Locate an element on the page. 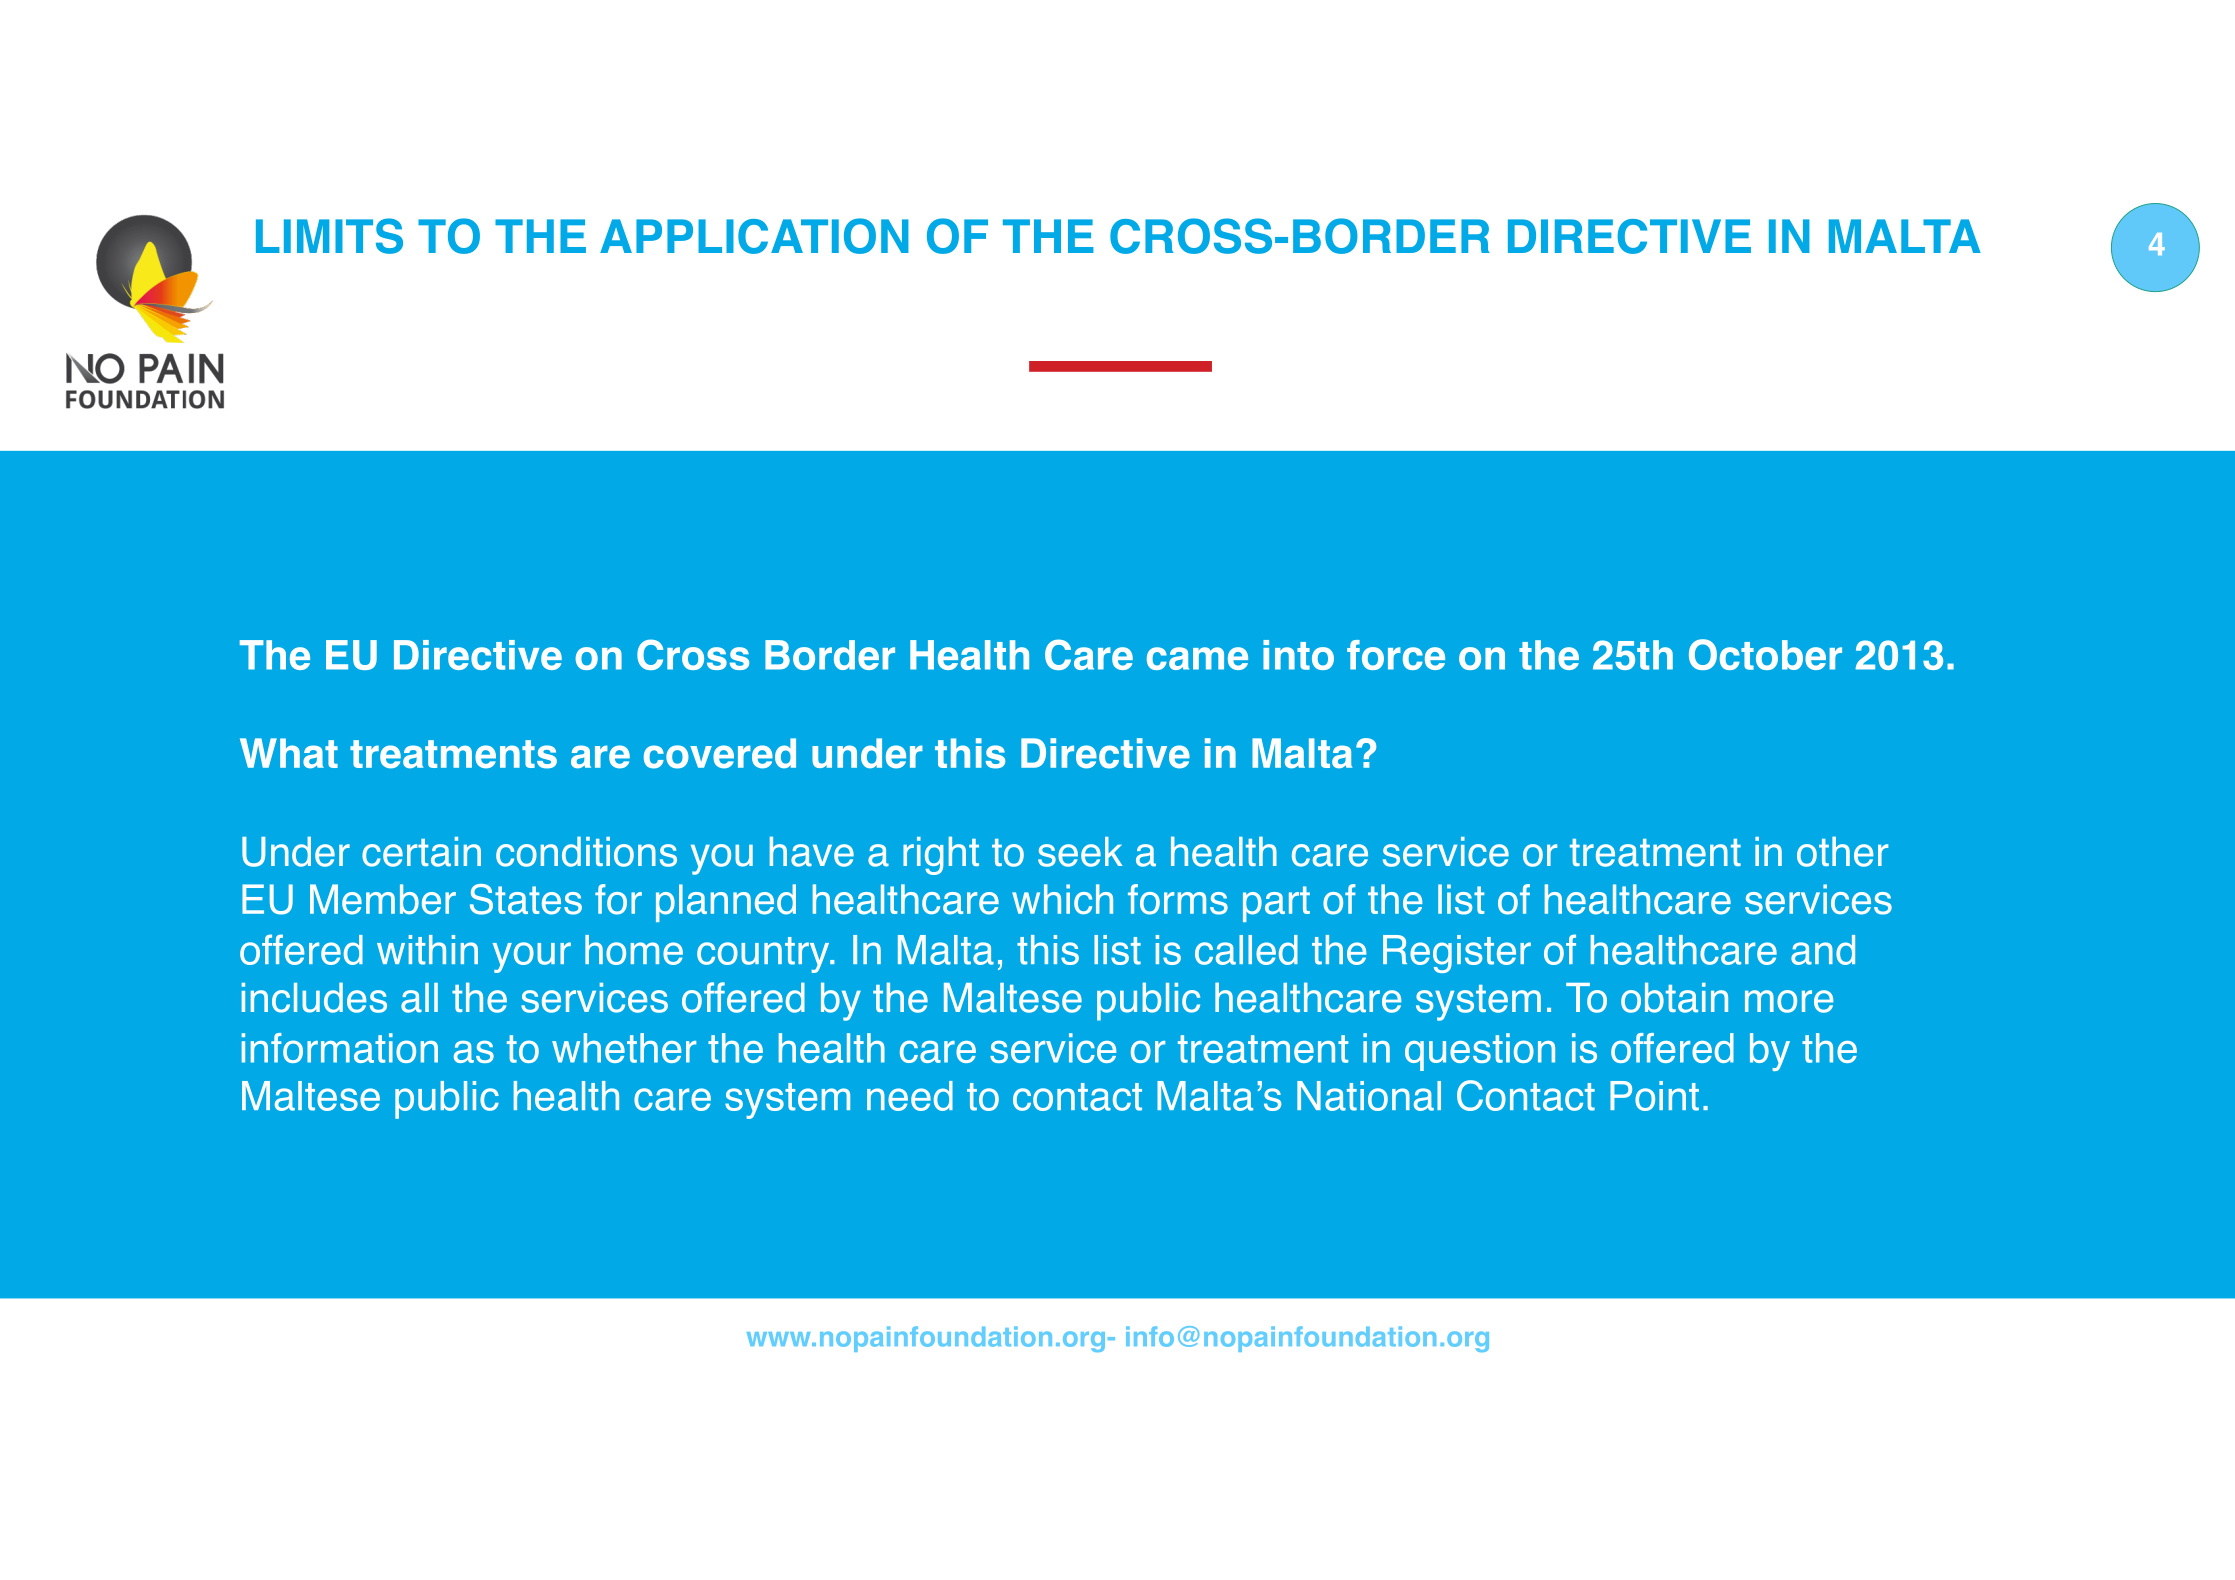 The height and width of the image is (1580, 2235). October is located at coordinates (1765, 654).
